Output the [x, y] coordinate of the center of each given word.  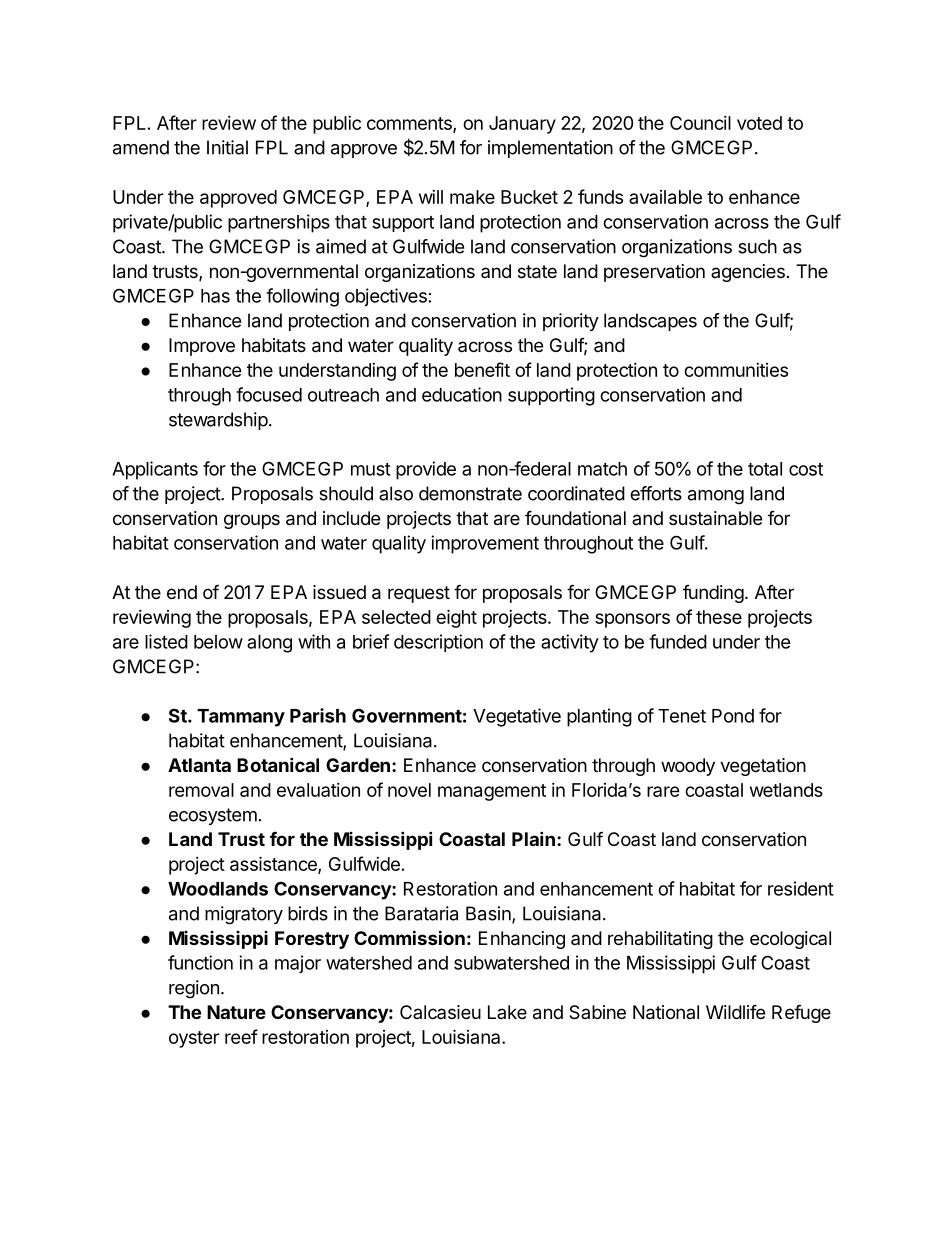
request [419, 594]
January [522, 125]
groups [252, 521]
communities [736, 370]
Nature [236, 1012]
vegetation [763, 767]
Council [700, 123]
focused [269, 394]
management [492, 792]
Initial [227, 147]
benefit [482, 369]
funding [713, 594]
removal [201, 790]
